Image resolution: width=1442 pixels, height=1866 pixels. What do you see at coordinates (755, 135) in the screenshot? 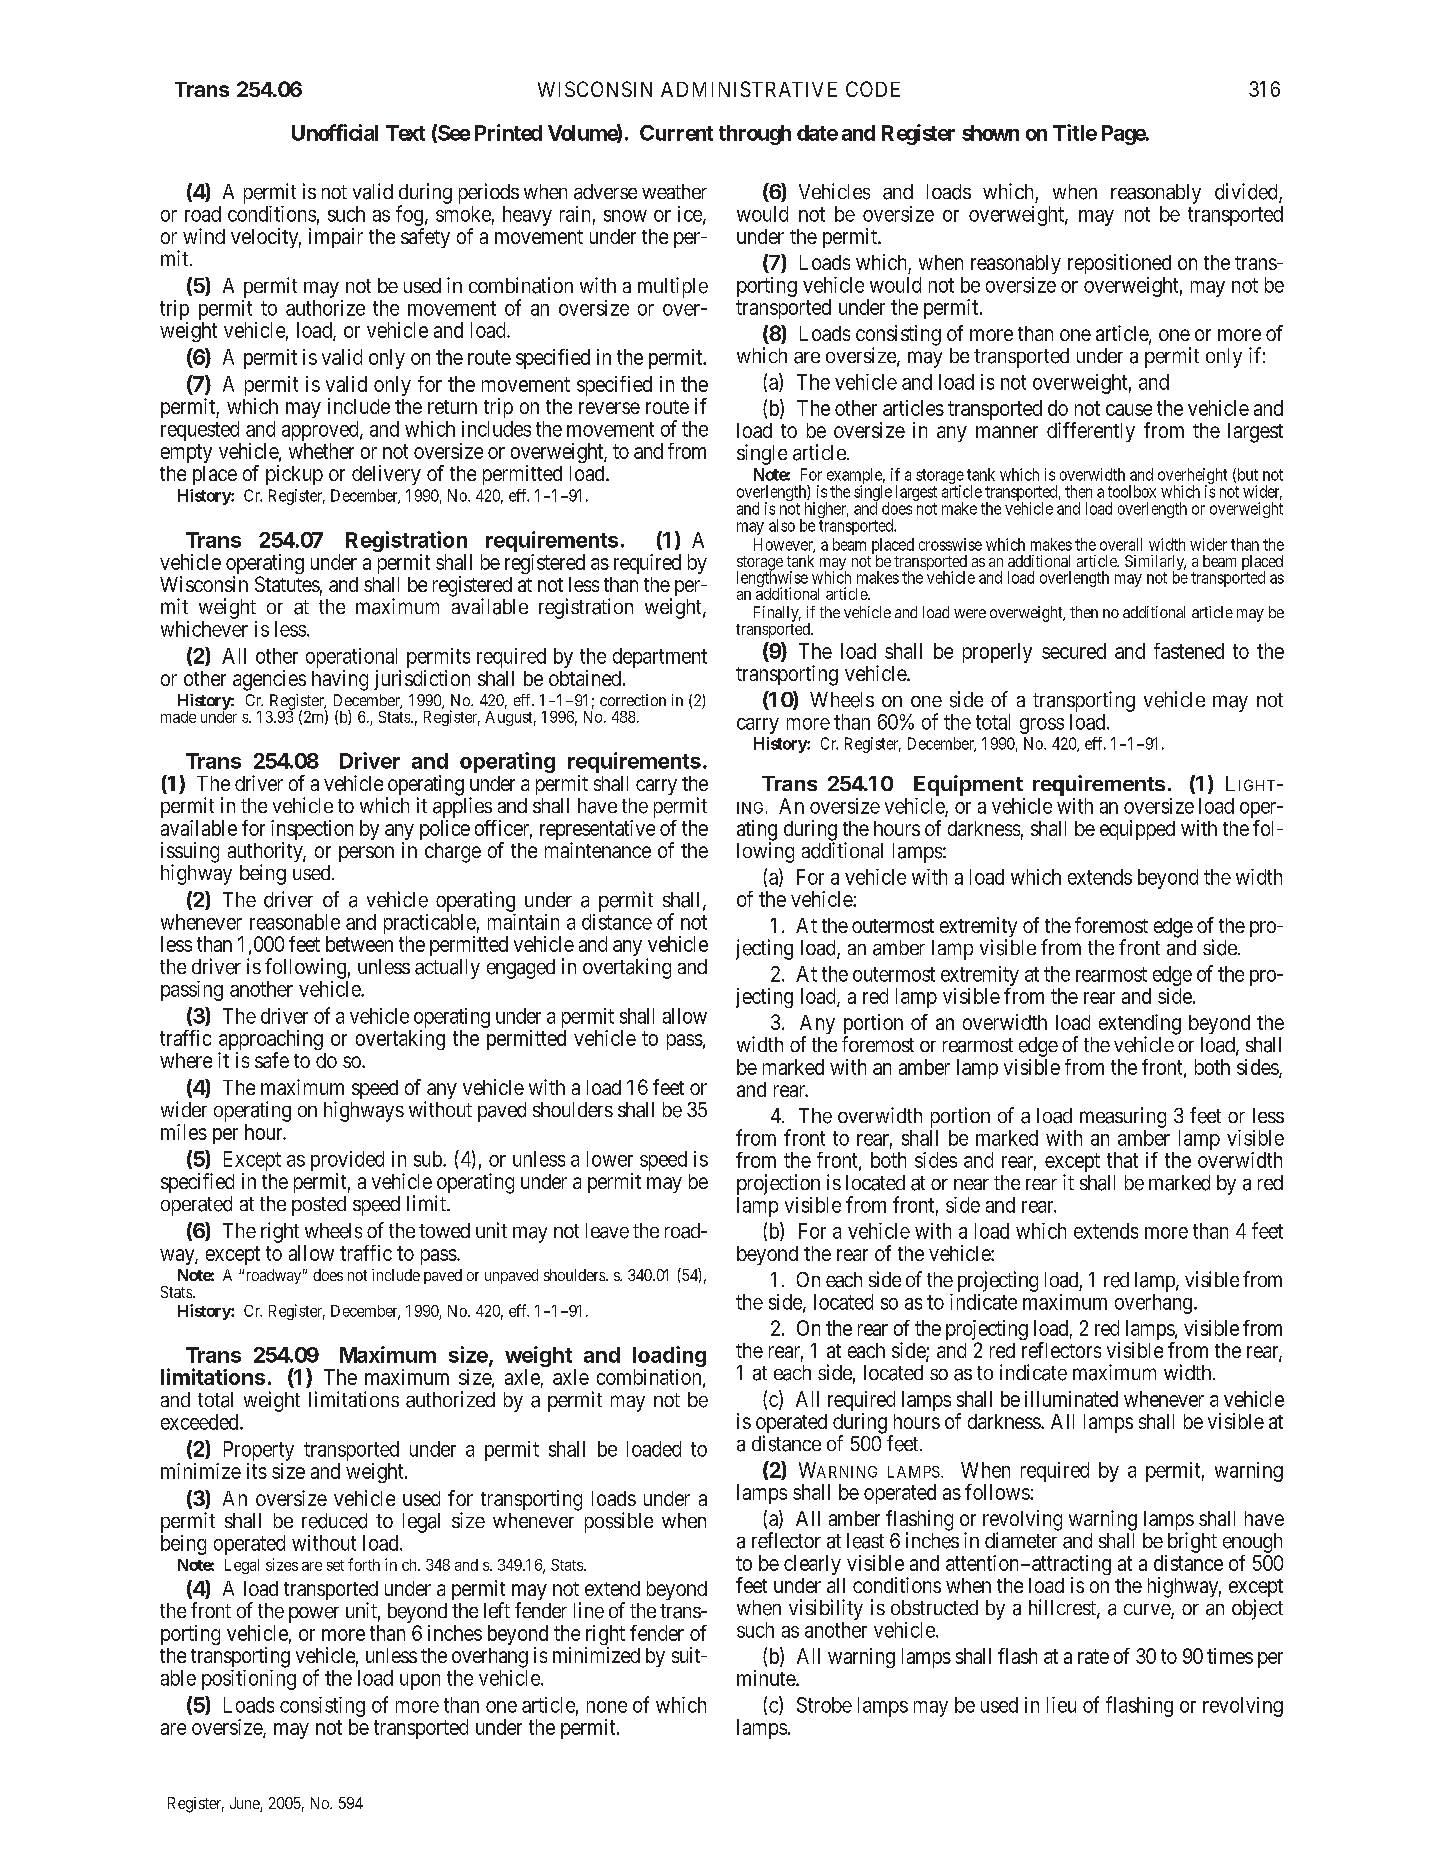
I see `through` at bounding box center [755, 135].
